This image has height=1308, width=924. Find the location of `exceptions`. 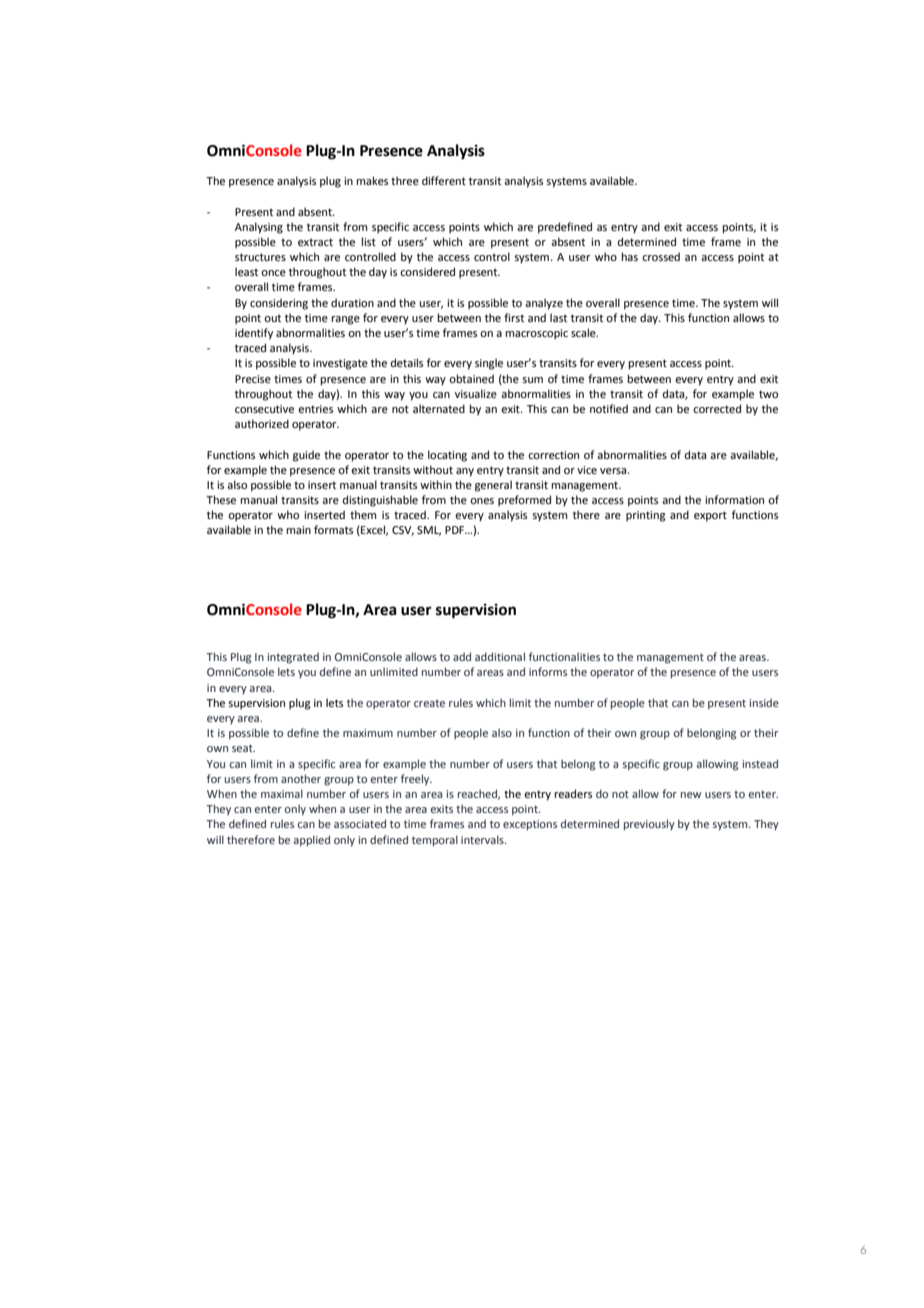

exceptions is located at coordinates (530, 825).
